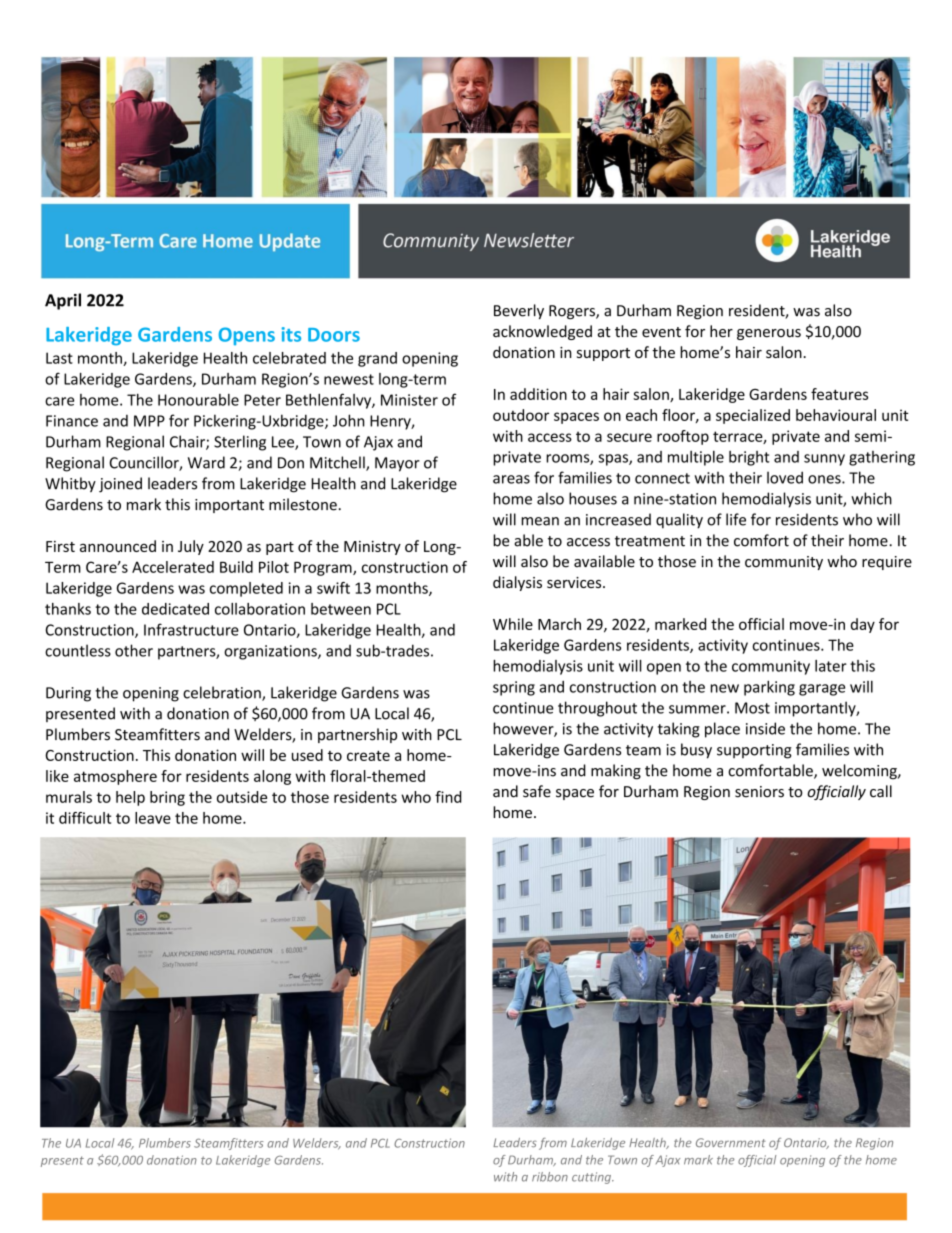  Describe the element at coordinates (448, 797) in the image. I see `find` at that location.
